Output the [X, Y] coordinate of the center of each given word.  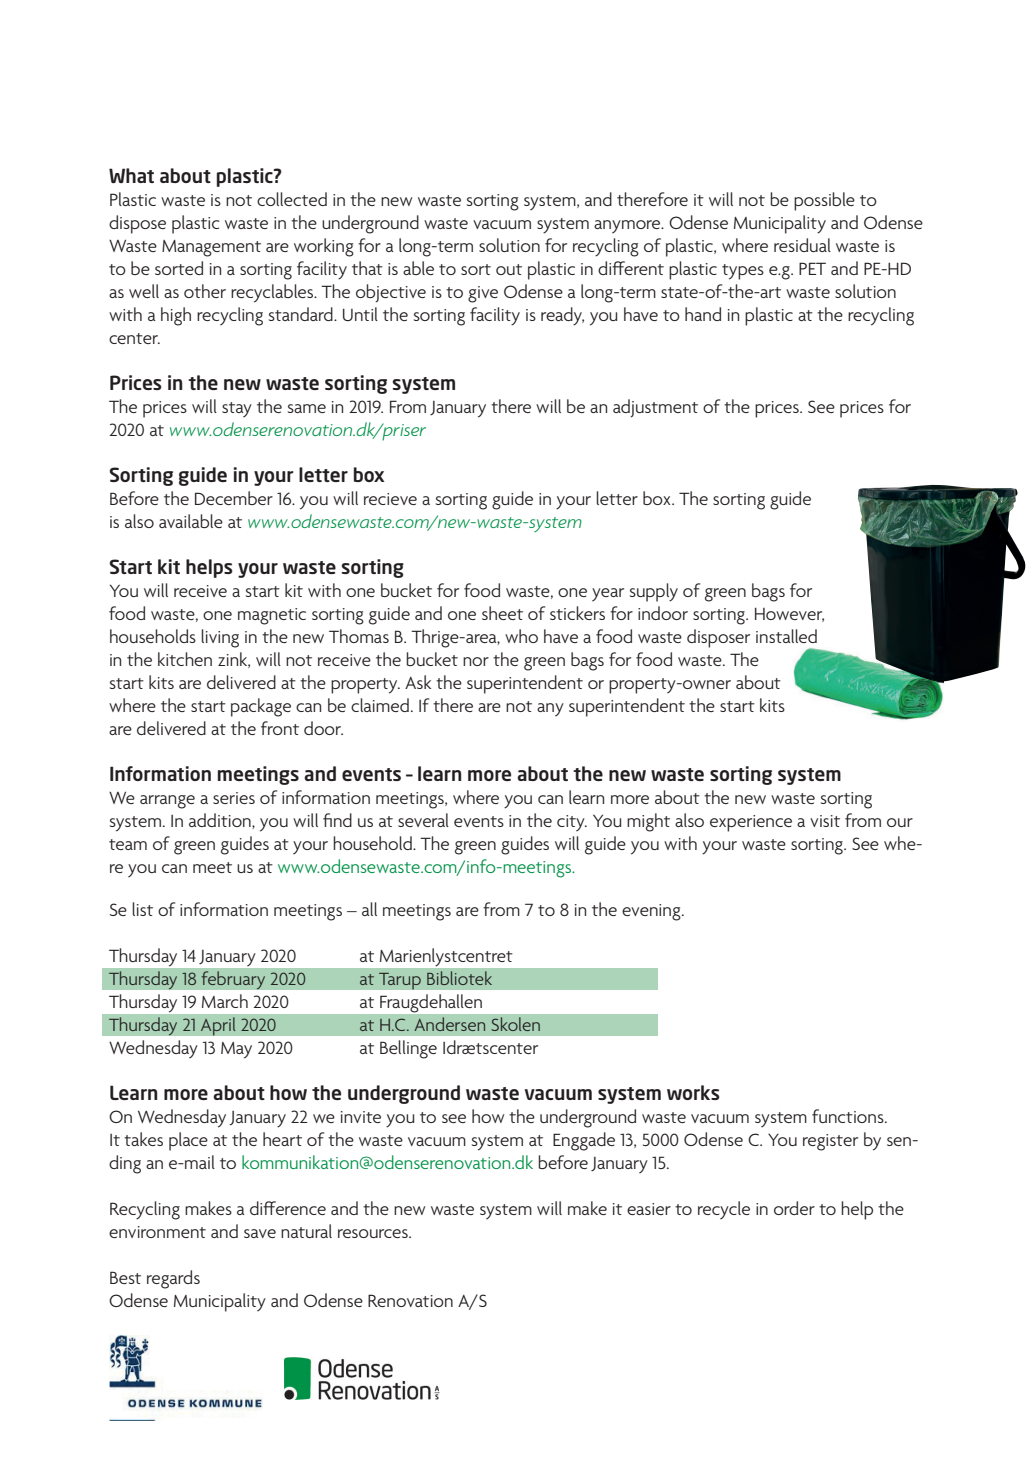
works [693, 1092]
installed [786, 636]
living [220, 638]
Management [211, 248]
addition [221, 821]
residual [802, 245]
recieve [390, 499]
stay [237, 409]
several [423, 820]
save [260, 1233]
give [483, 294]
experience [751, 823]
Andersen [449, 1024]
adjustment [655, 408]
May [236, 1050]
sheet [502, 613]
